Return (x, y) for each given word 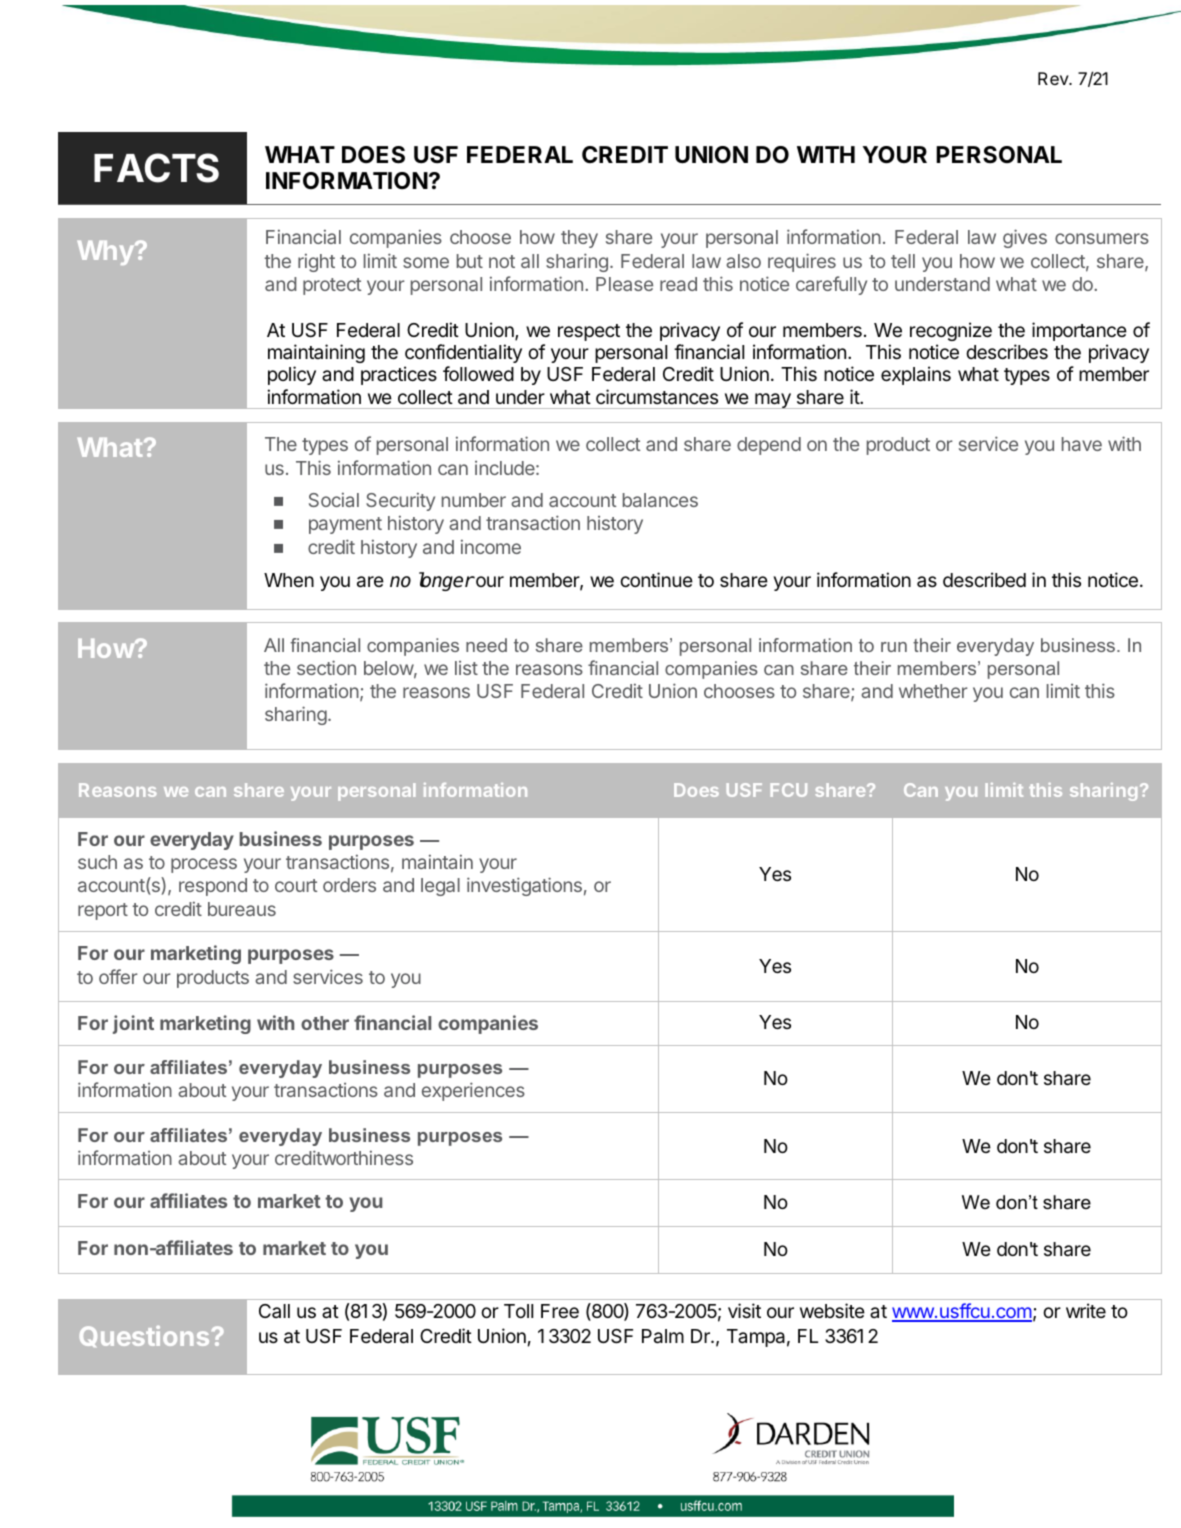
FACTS (156, 168)
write (1086, 1310)
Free (560, 1311)
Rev (1054, 78)
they (579, 239)
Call (274, 1311)
